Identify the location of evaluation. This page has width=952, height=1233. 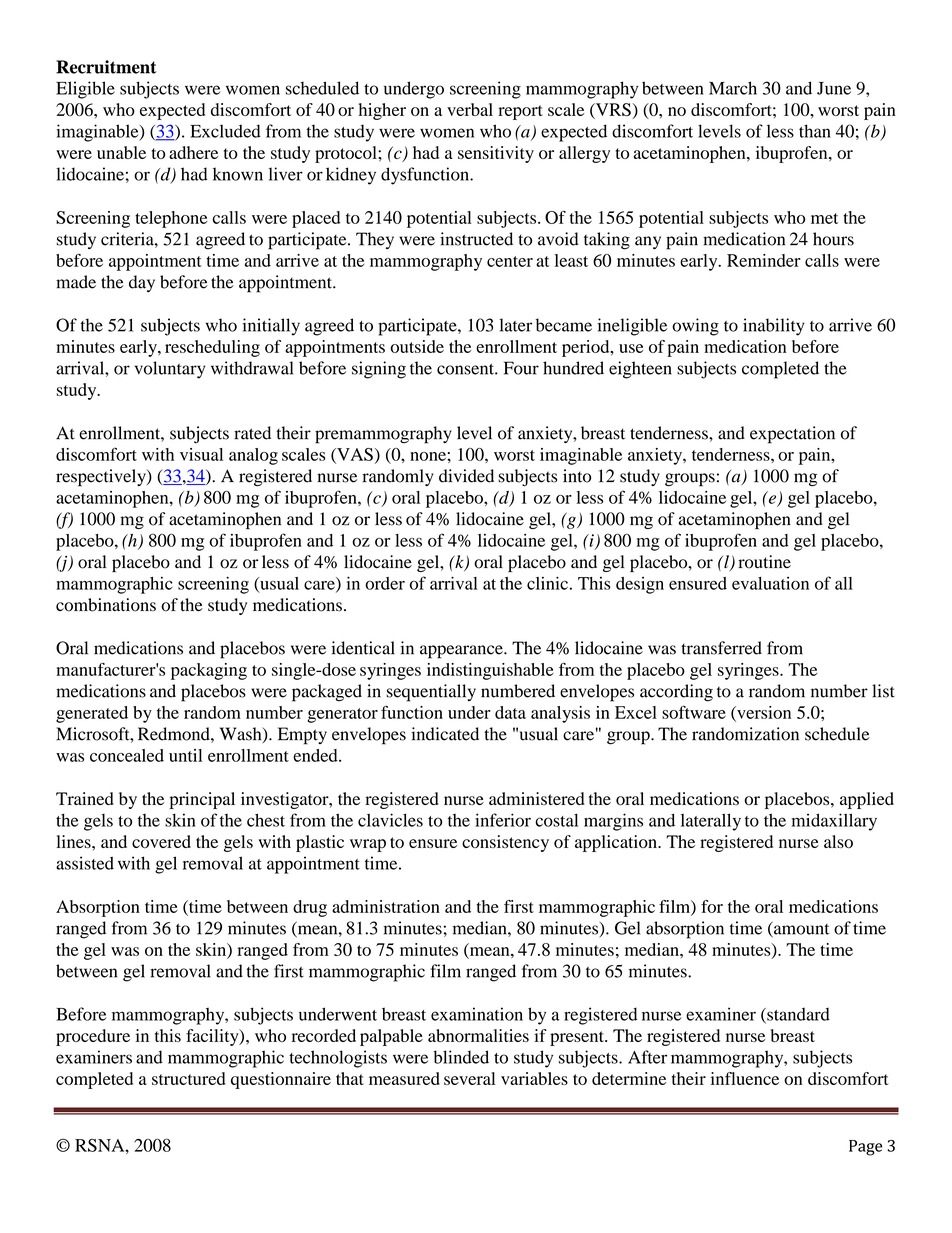
(770, 583).
